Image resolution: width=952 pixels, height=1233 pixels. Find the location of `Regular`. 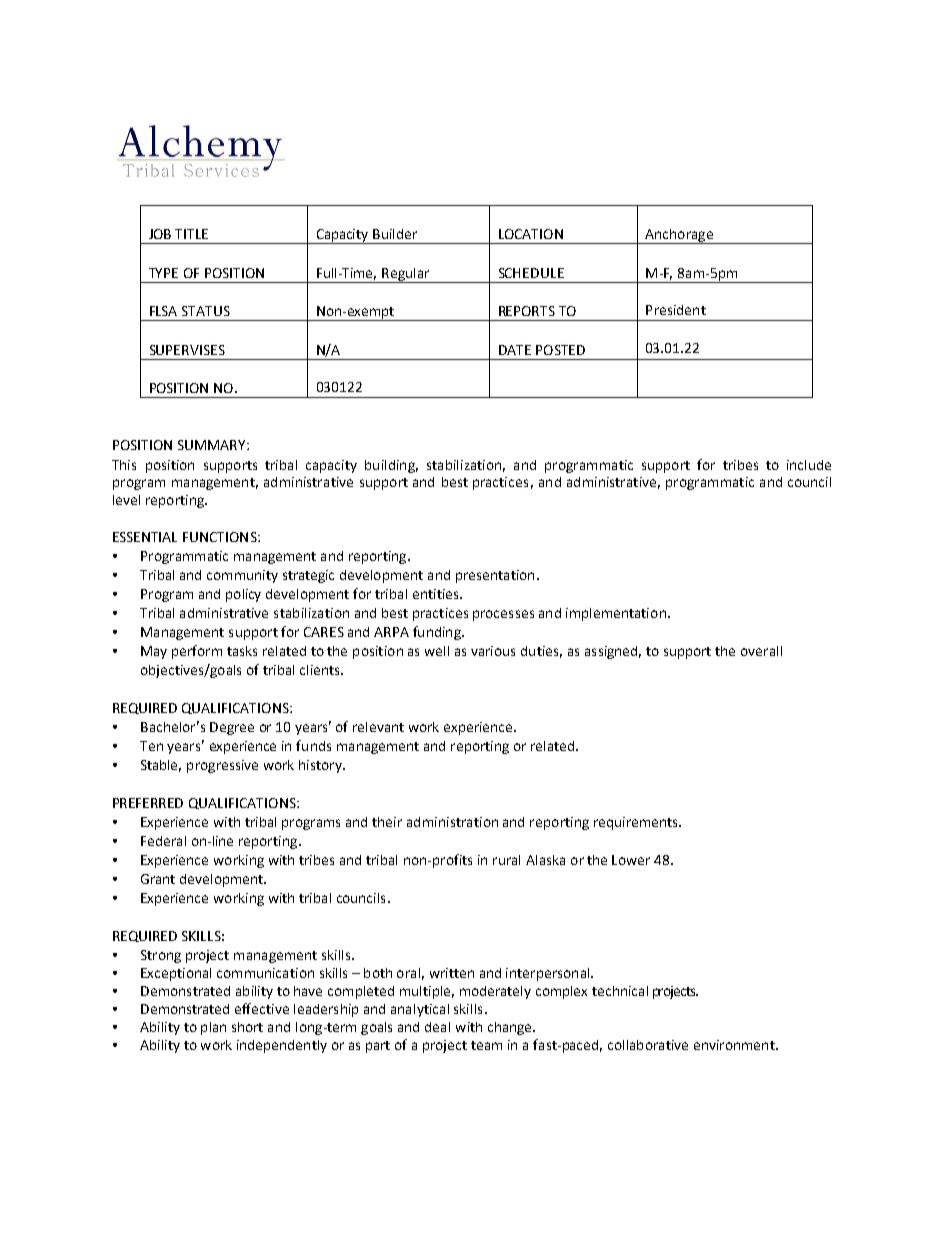

Regular is located at coordinates (406, 275).
